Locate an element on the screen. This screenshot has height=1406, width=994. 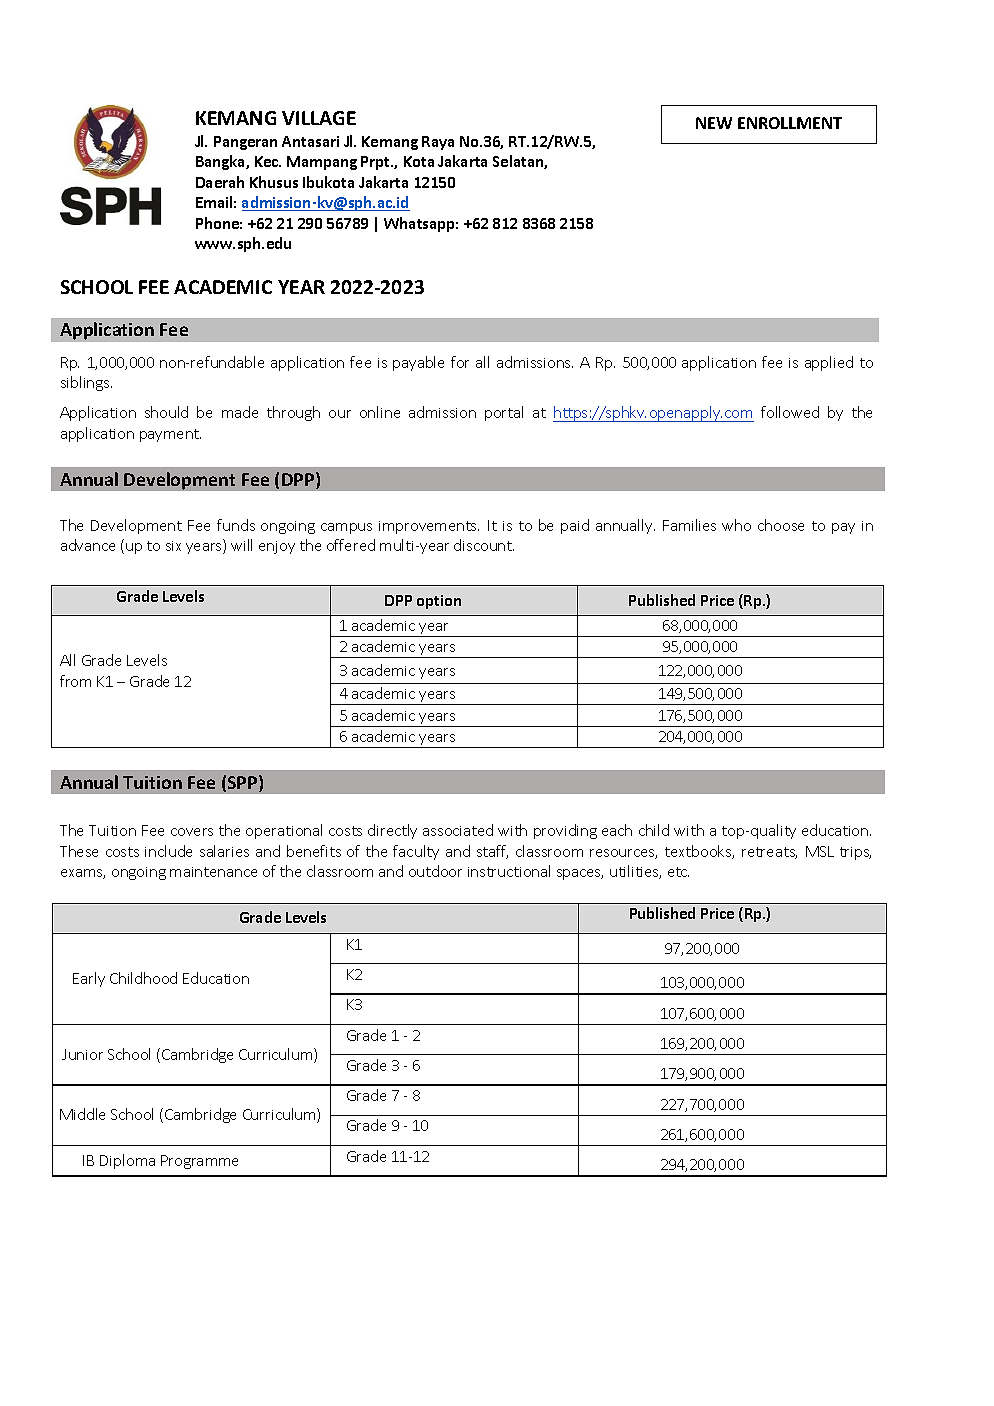
retreats is located at coordinates (769, 853).
